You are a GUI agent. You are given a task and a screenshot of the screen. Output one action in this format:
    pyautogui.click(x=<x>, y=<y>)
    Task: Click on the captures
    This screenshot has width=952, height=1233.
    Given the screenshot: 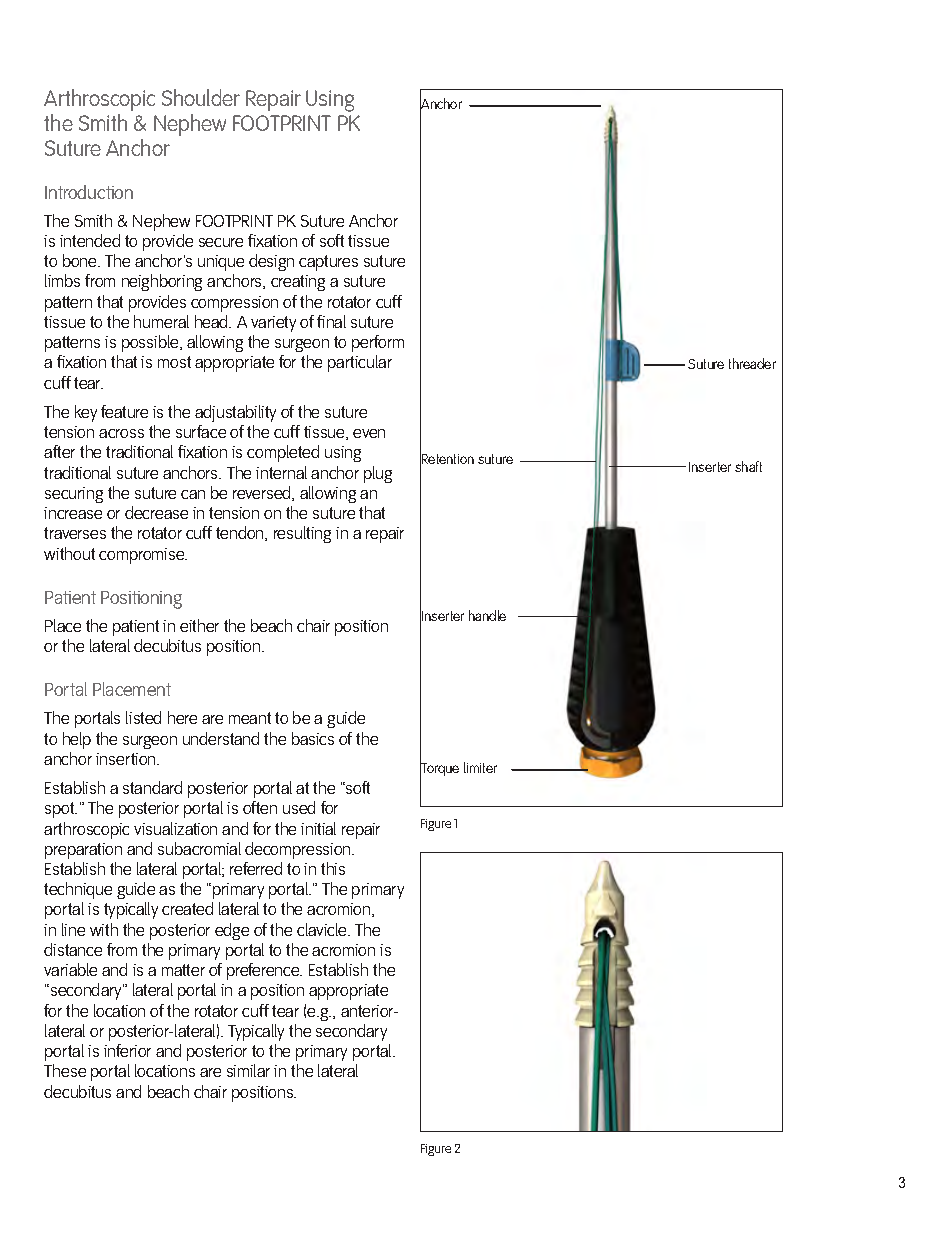 What is the action you would take?
    pyautogui.click(x=328, y=263)
